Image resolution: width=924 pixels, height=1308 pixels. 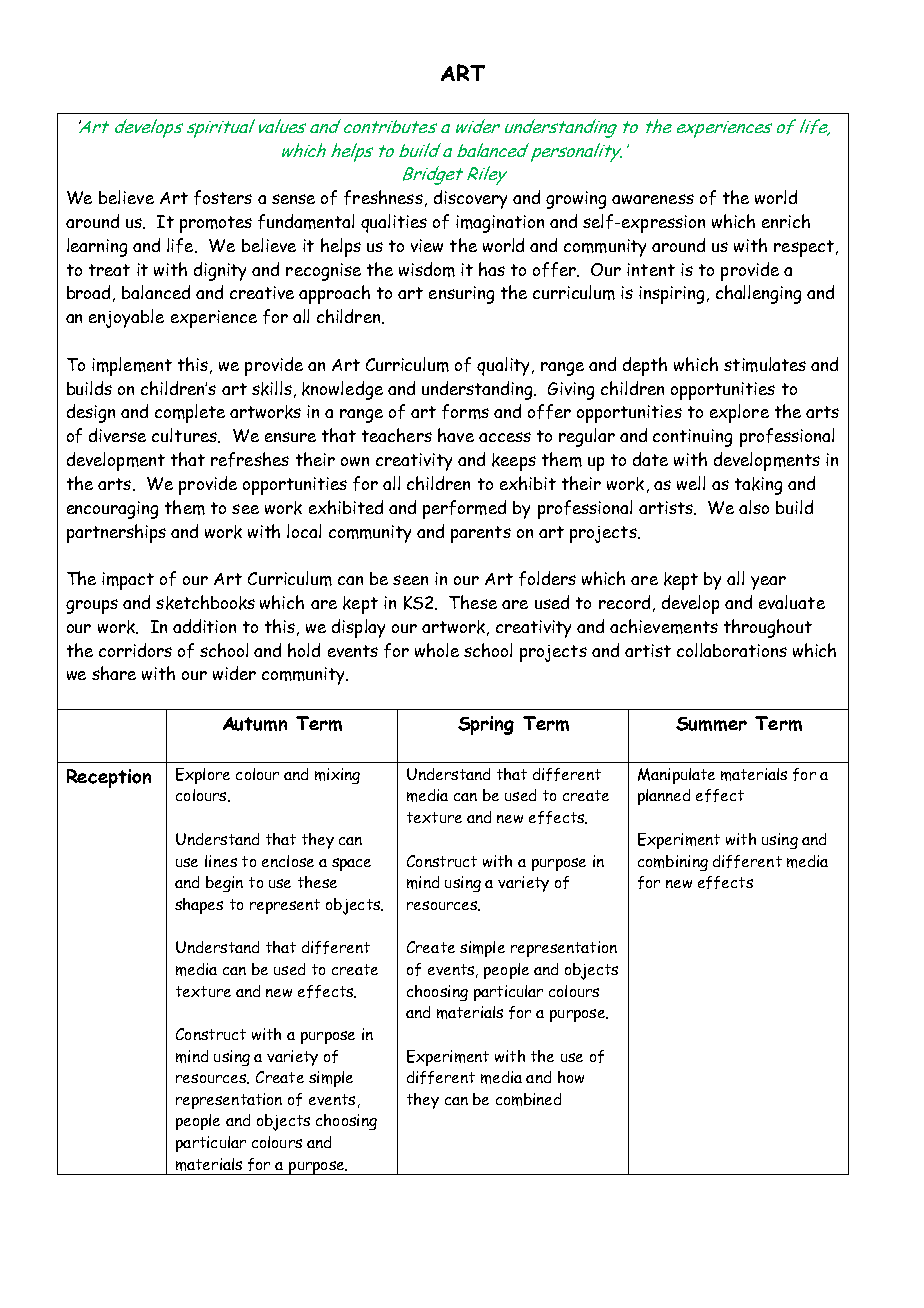 I want to click on combined, so click(x=528, y=1099).
